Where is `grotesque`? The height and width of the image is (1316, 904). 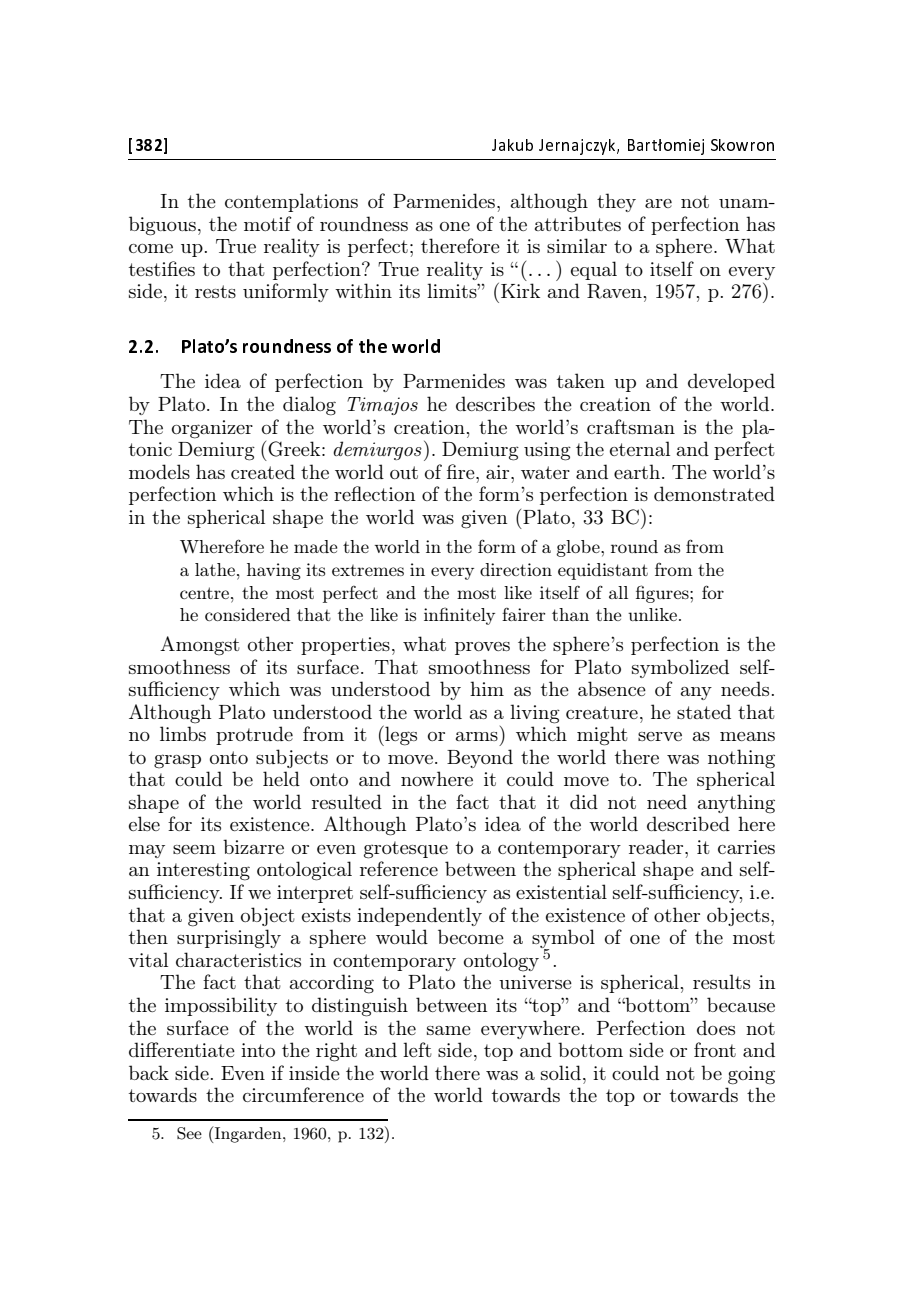
grotesque is located at coordinates (406, 850).
